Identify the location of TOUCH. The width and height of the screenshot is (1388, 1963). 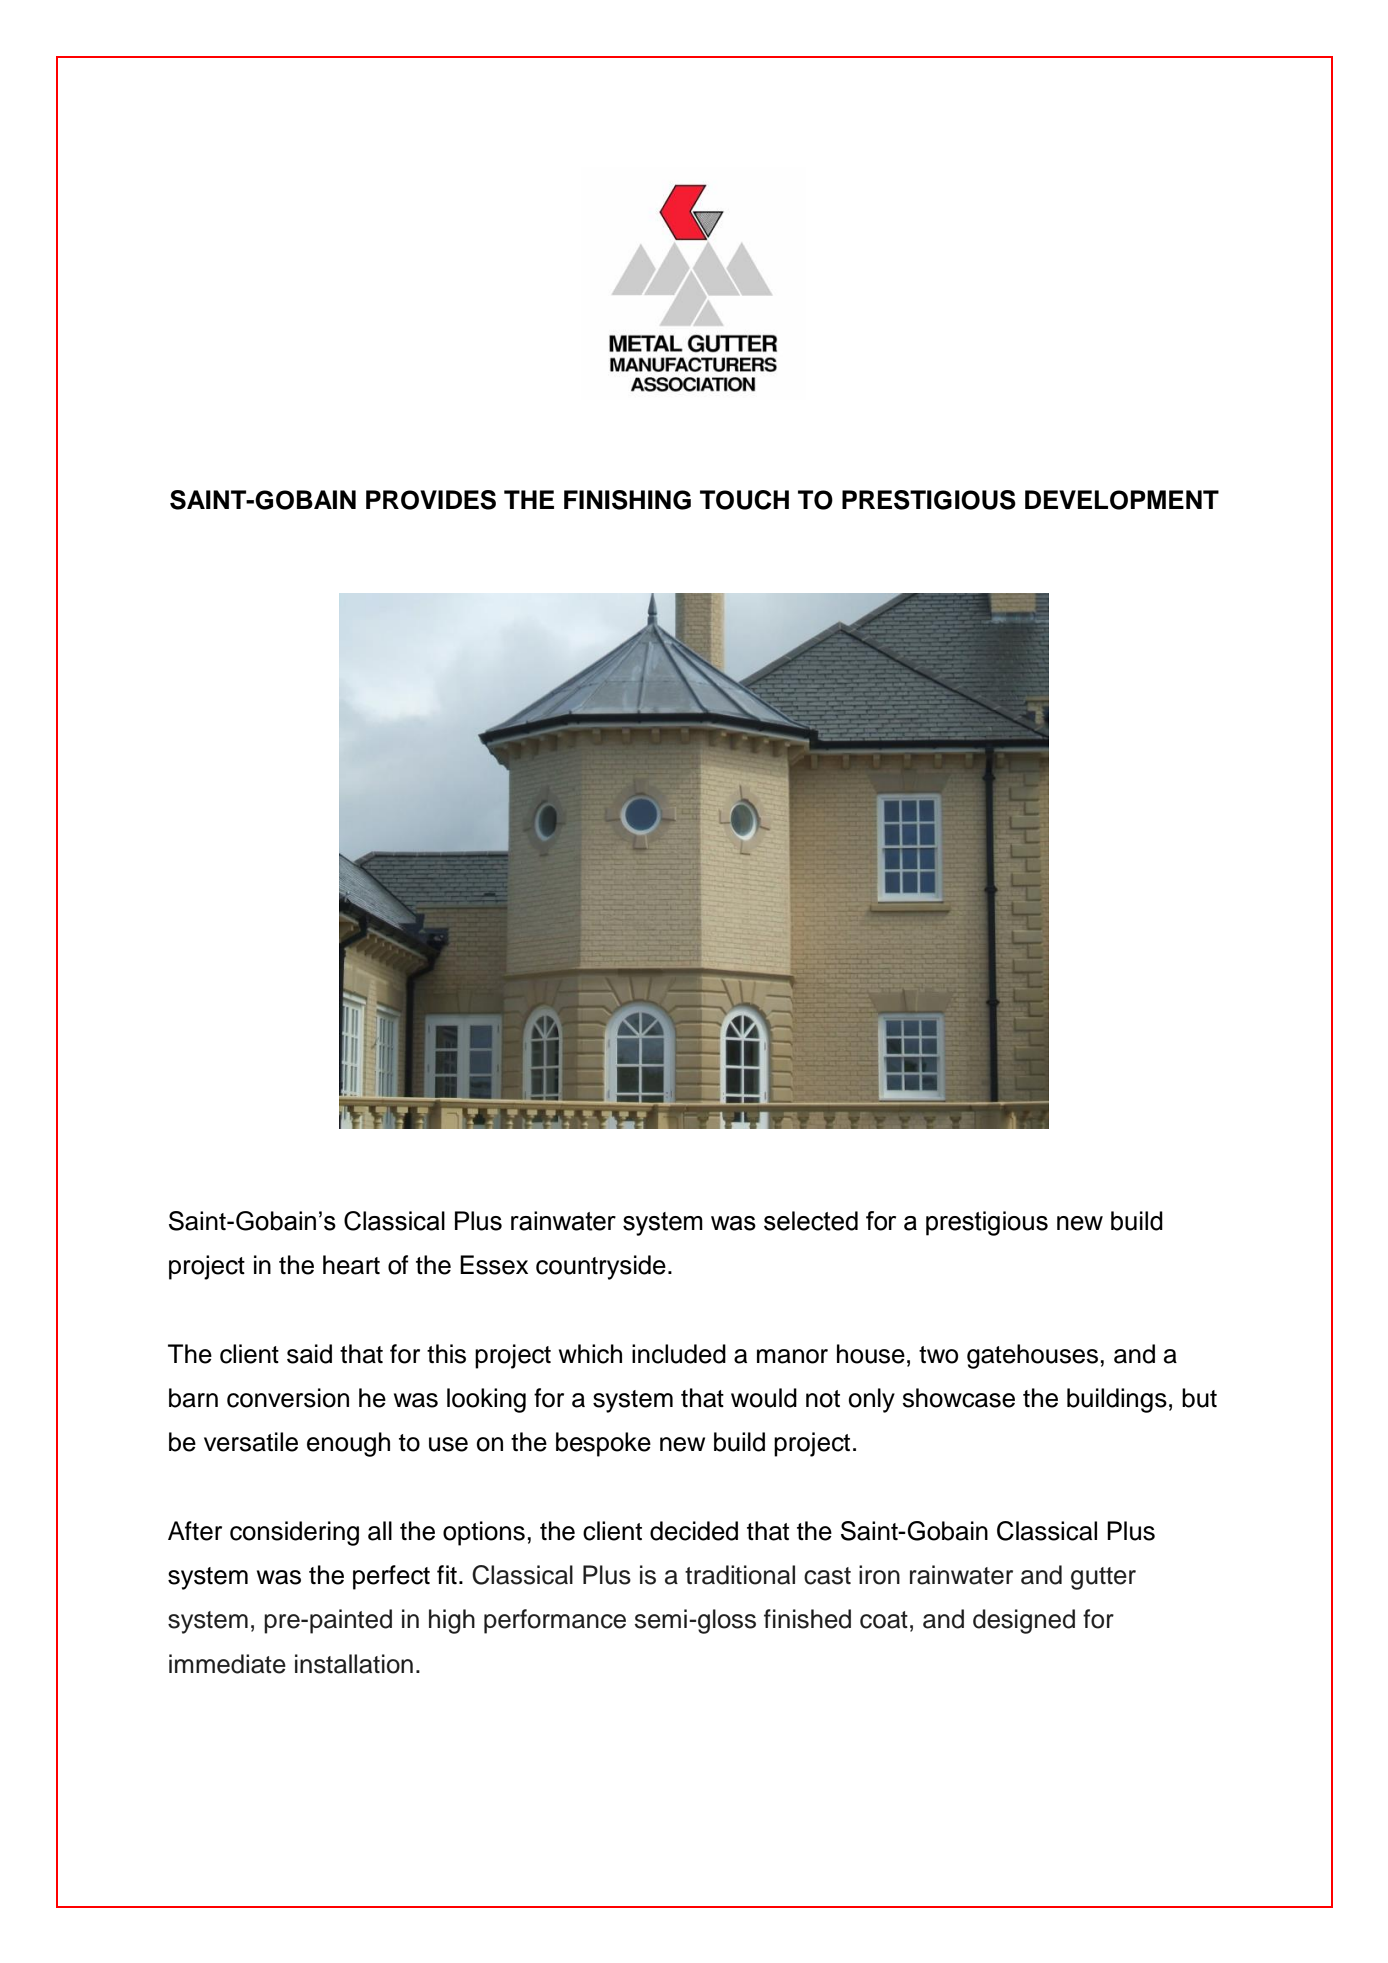
(744, 500).
